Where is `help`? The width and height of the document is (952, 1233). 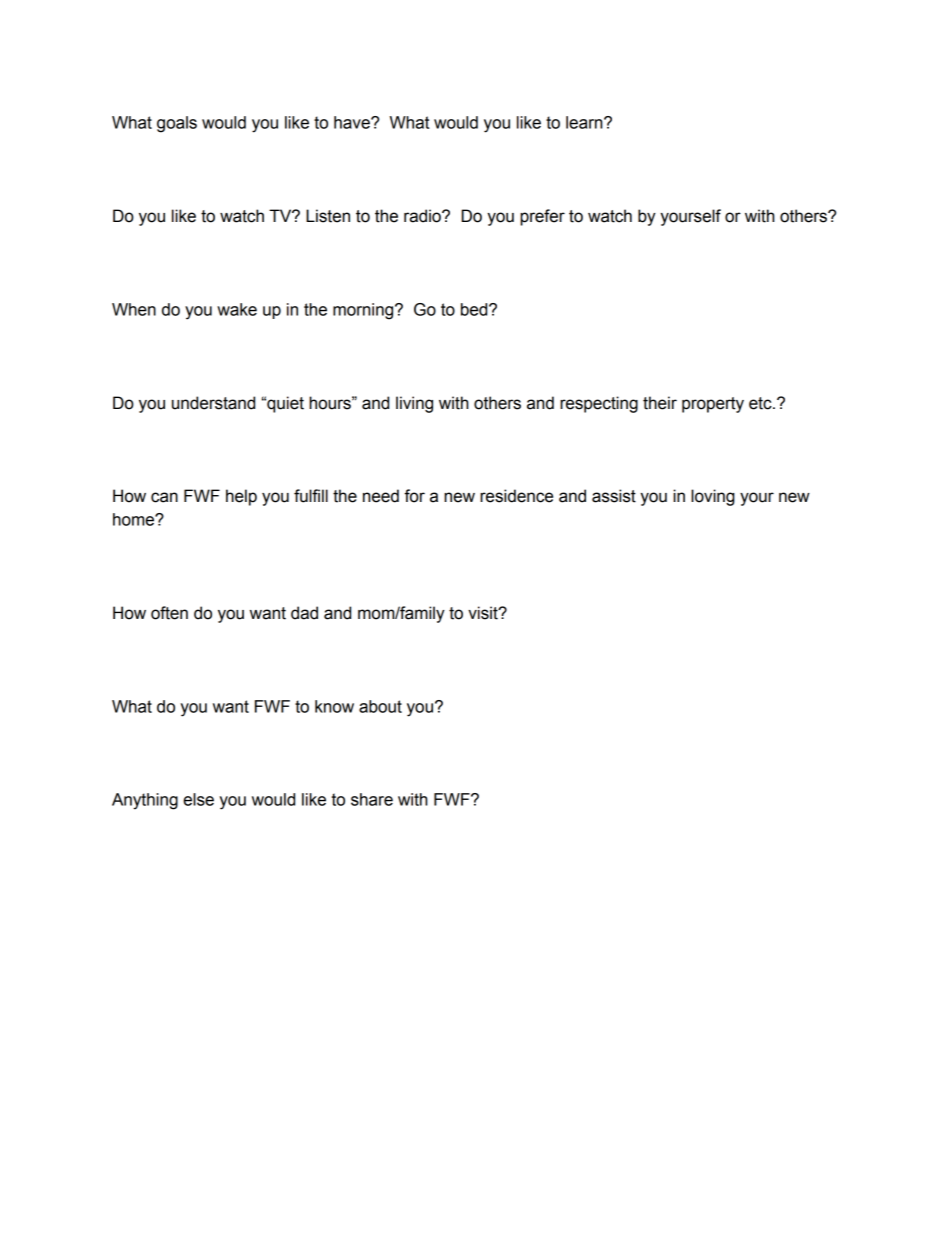 help is located at coordinates (241, 497).
